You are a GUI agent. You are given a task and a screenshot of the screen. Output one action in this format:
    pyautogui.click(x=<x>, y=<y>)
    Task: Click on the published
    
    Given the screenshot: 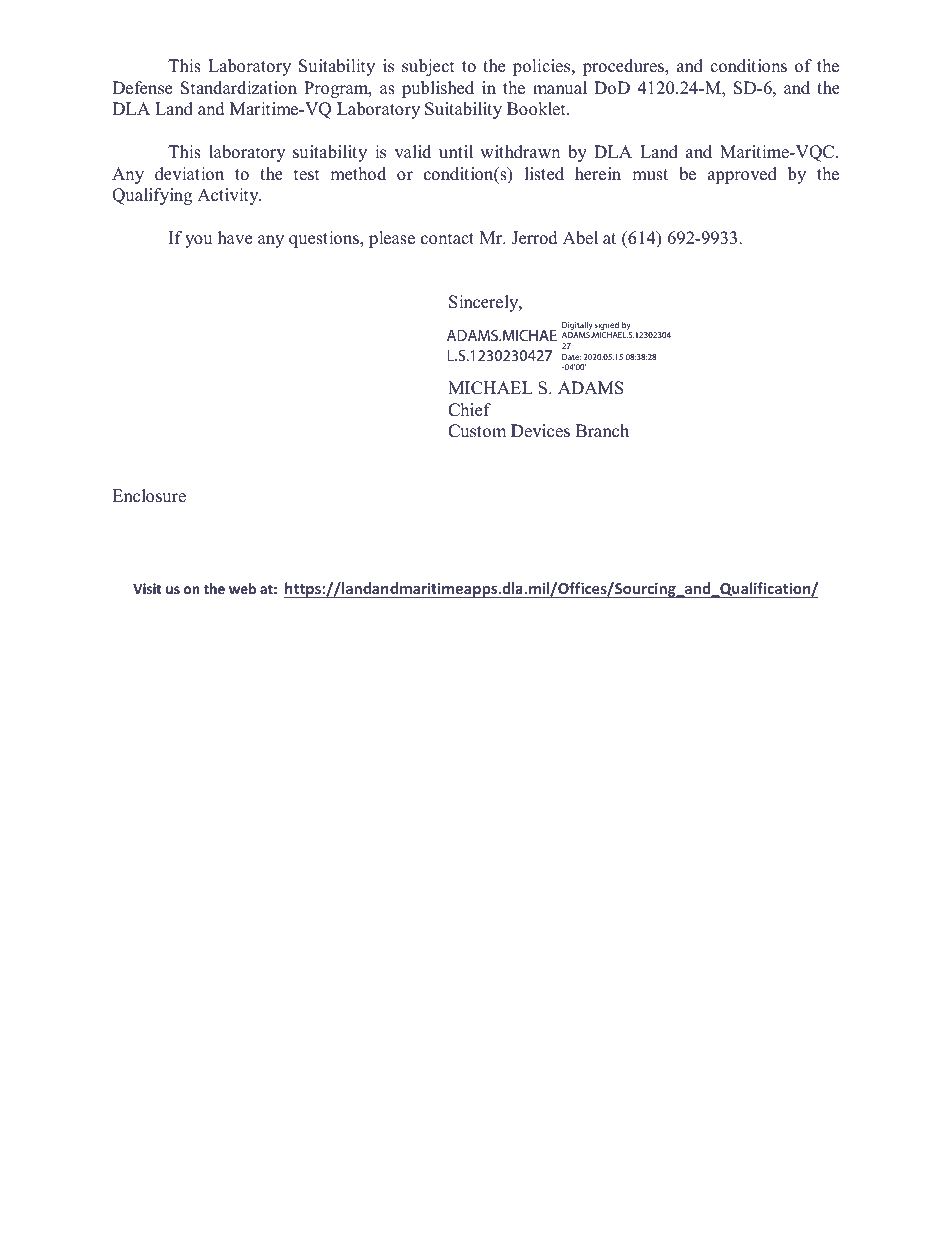 What is the action you would take?
    pyautogui.click(x=438, y=89)
